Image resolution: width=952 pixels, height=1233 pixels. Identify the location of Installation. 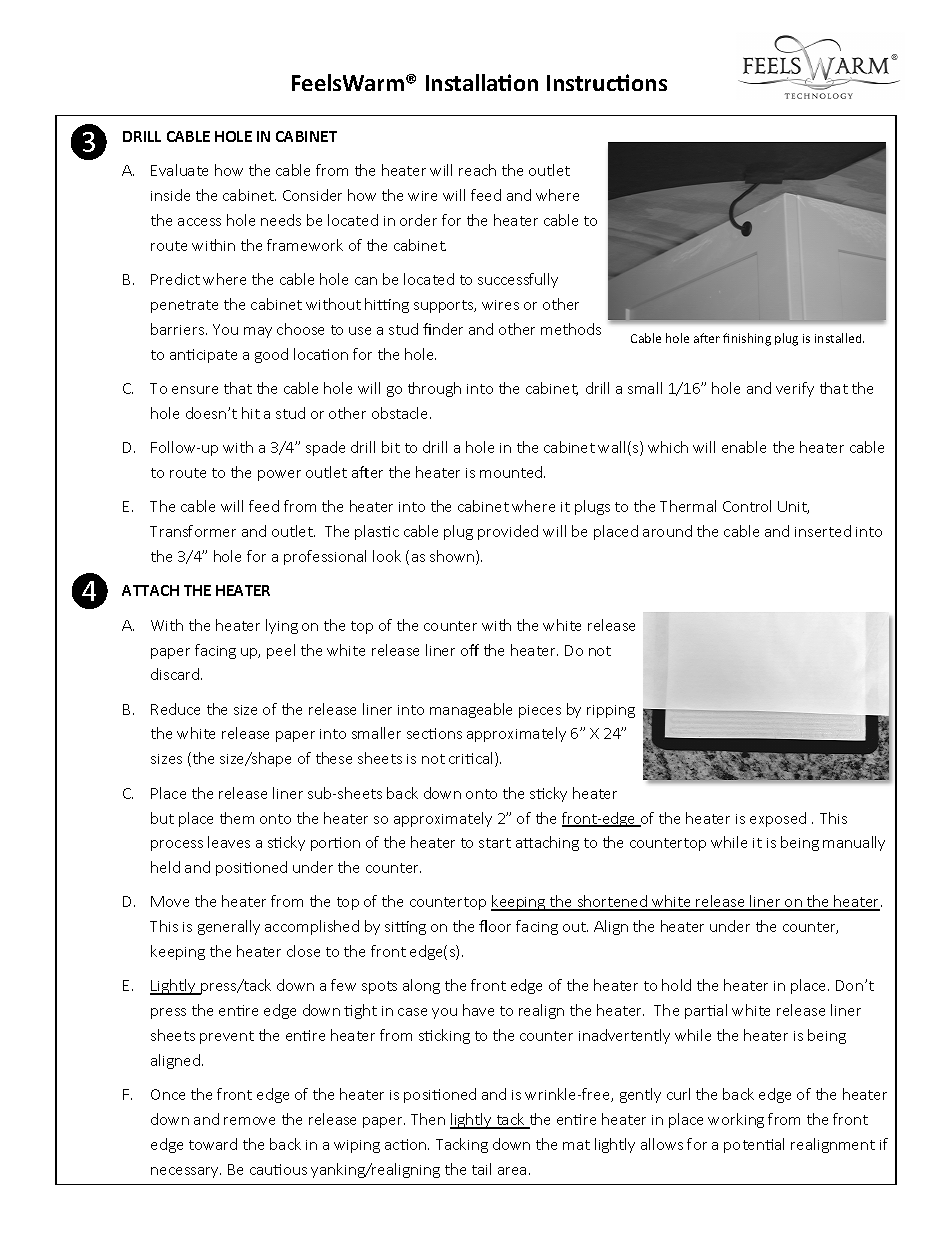
(482, 82).
